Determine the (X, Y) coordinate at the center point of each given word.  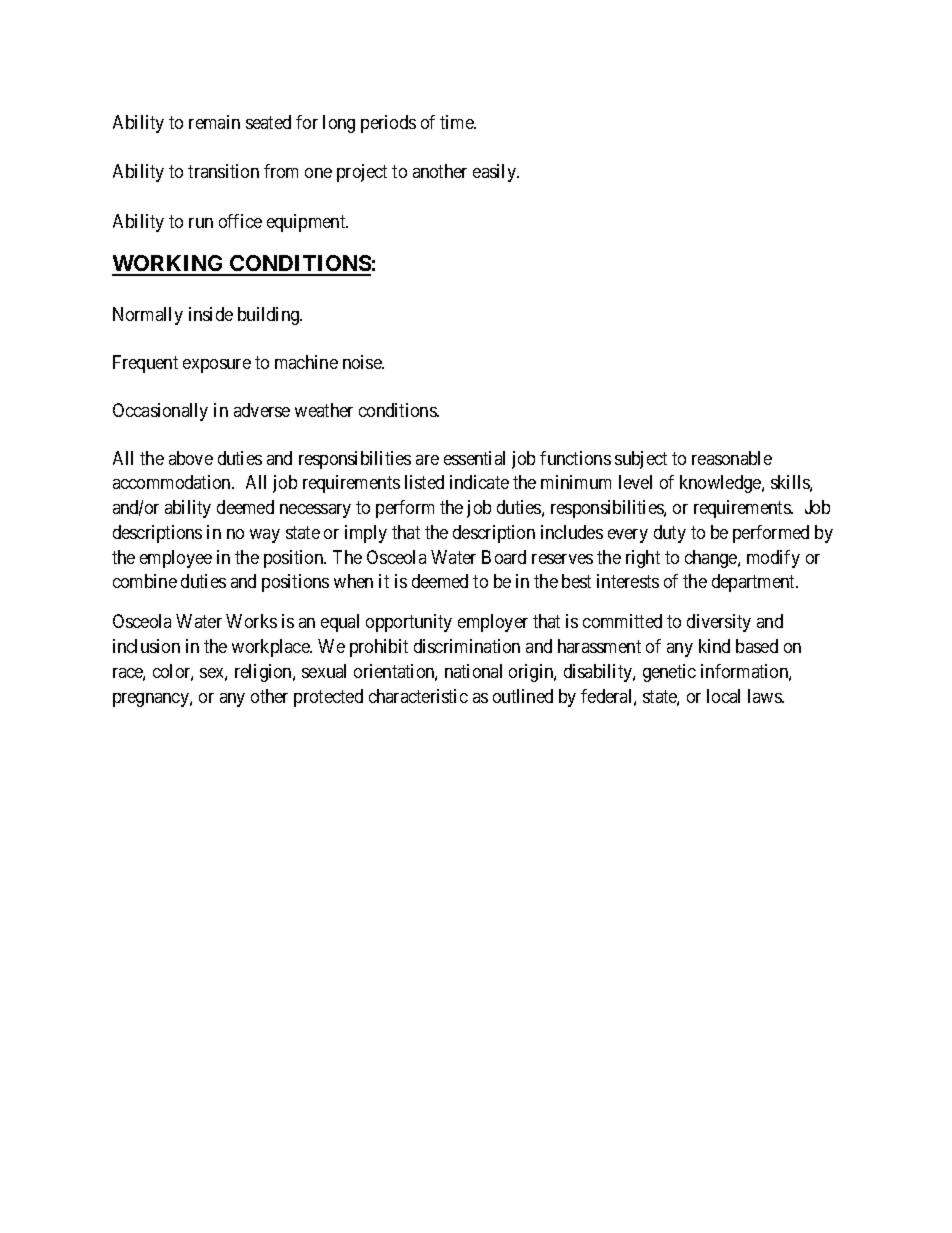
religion (264, 673)
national (473, 671)
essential (474, 458)
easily (496, 173)
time (458, 122)
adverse (262, 410)
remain (214, 122)
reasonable (732, 458)
